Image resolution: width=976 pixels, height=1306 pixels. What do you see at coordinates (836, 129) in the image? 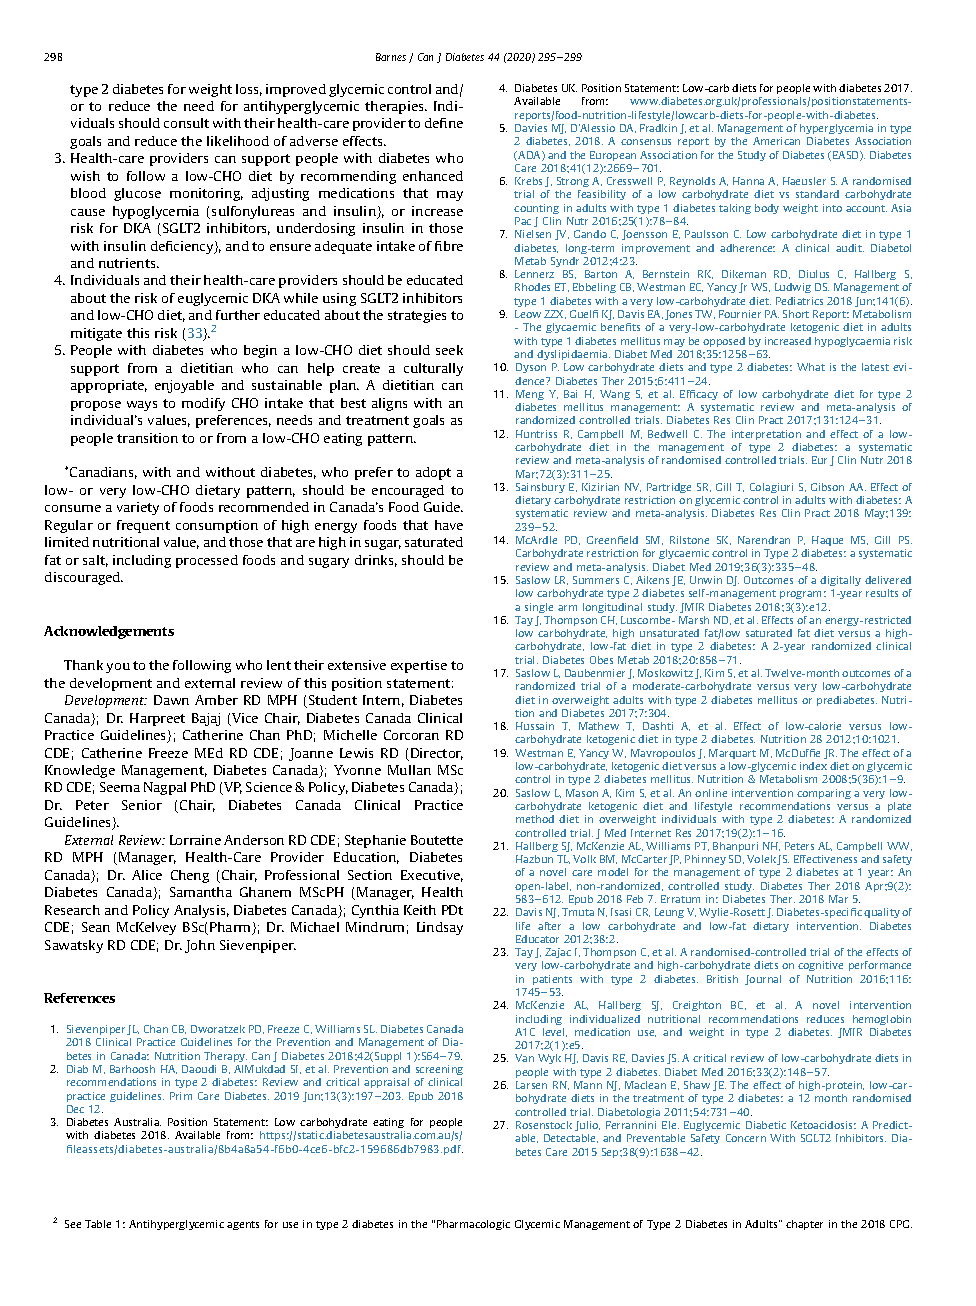
I see `hyperglycemia` at bounding box center [836, 129].
